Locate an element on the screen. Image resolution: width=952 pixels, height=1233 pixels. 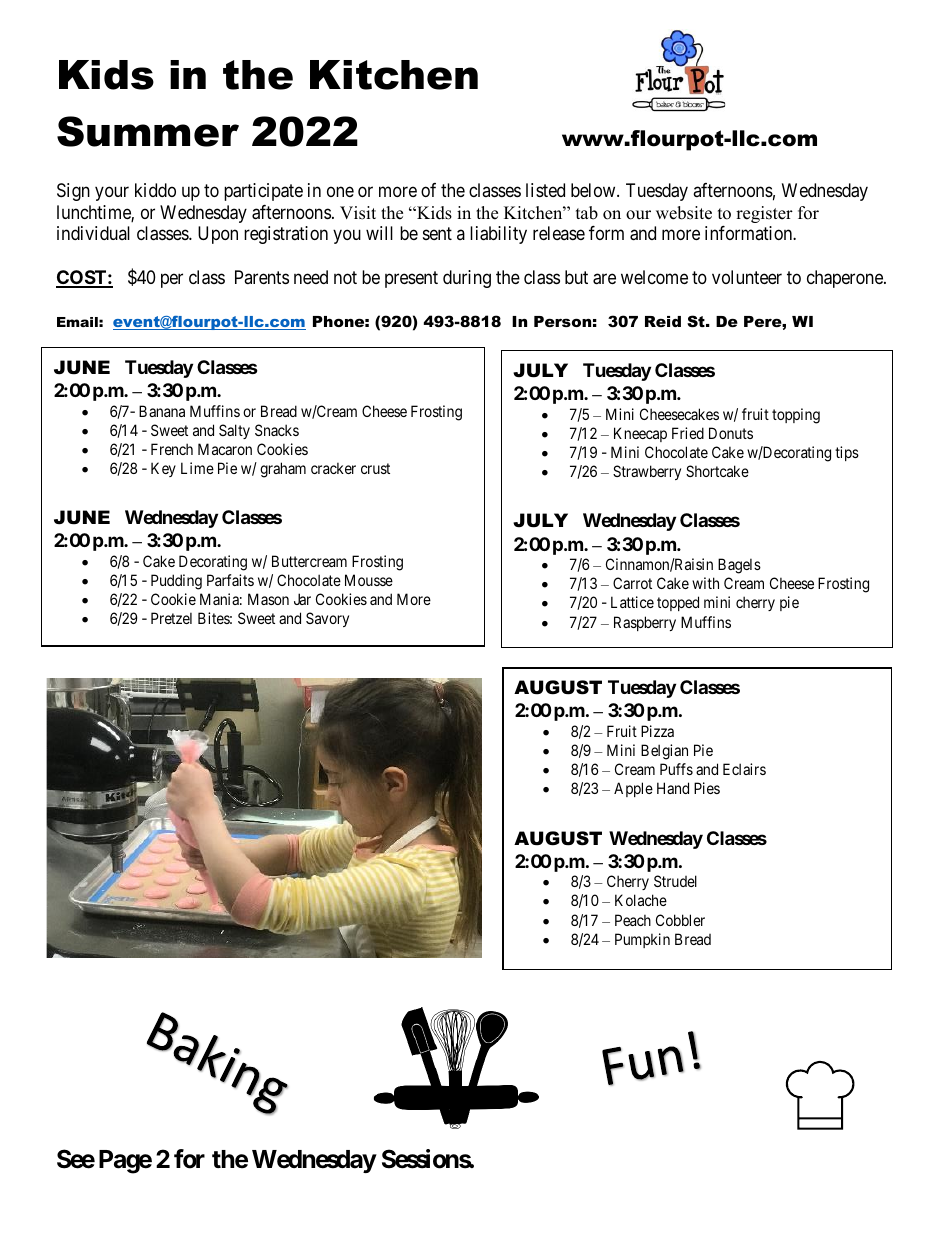
Savory is located at coordinates (327, 619).
